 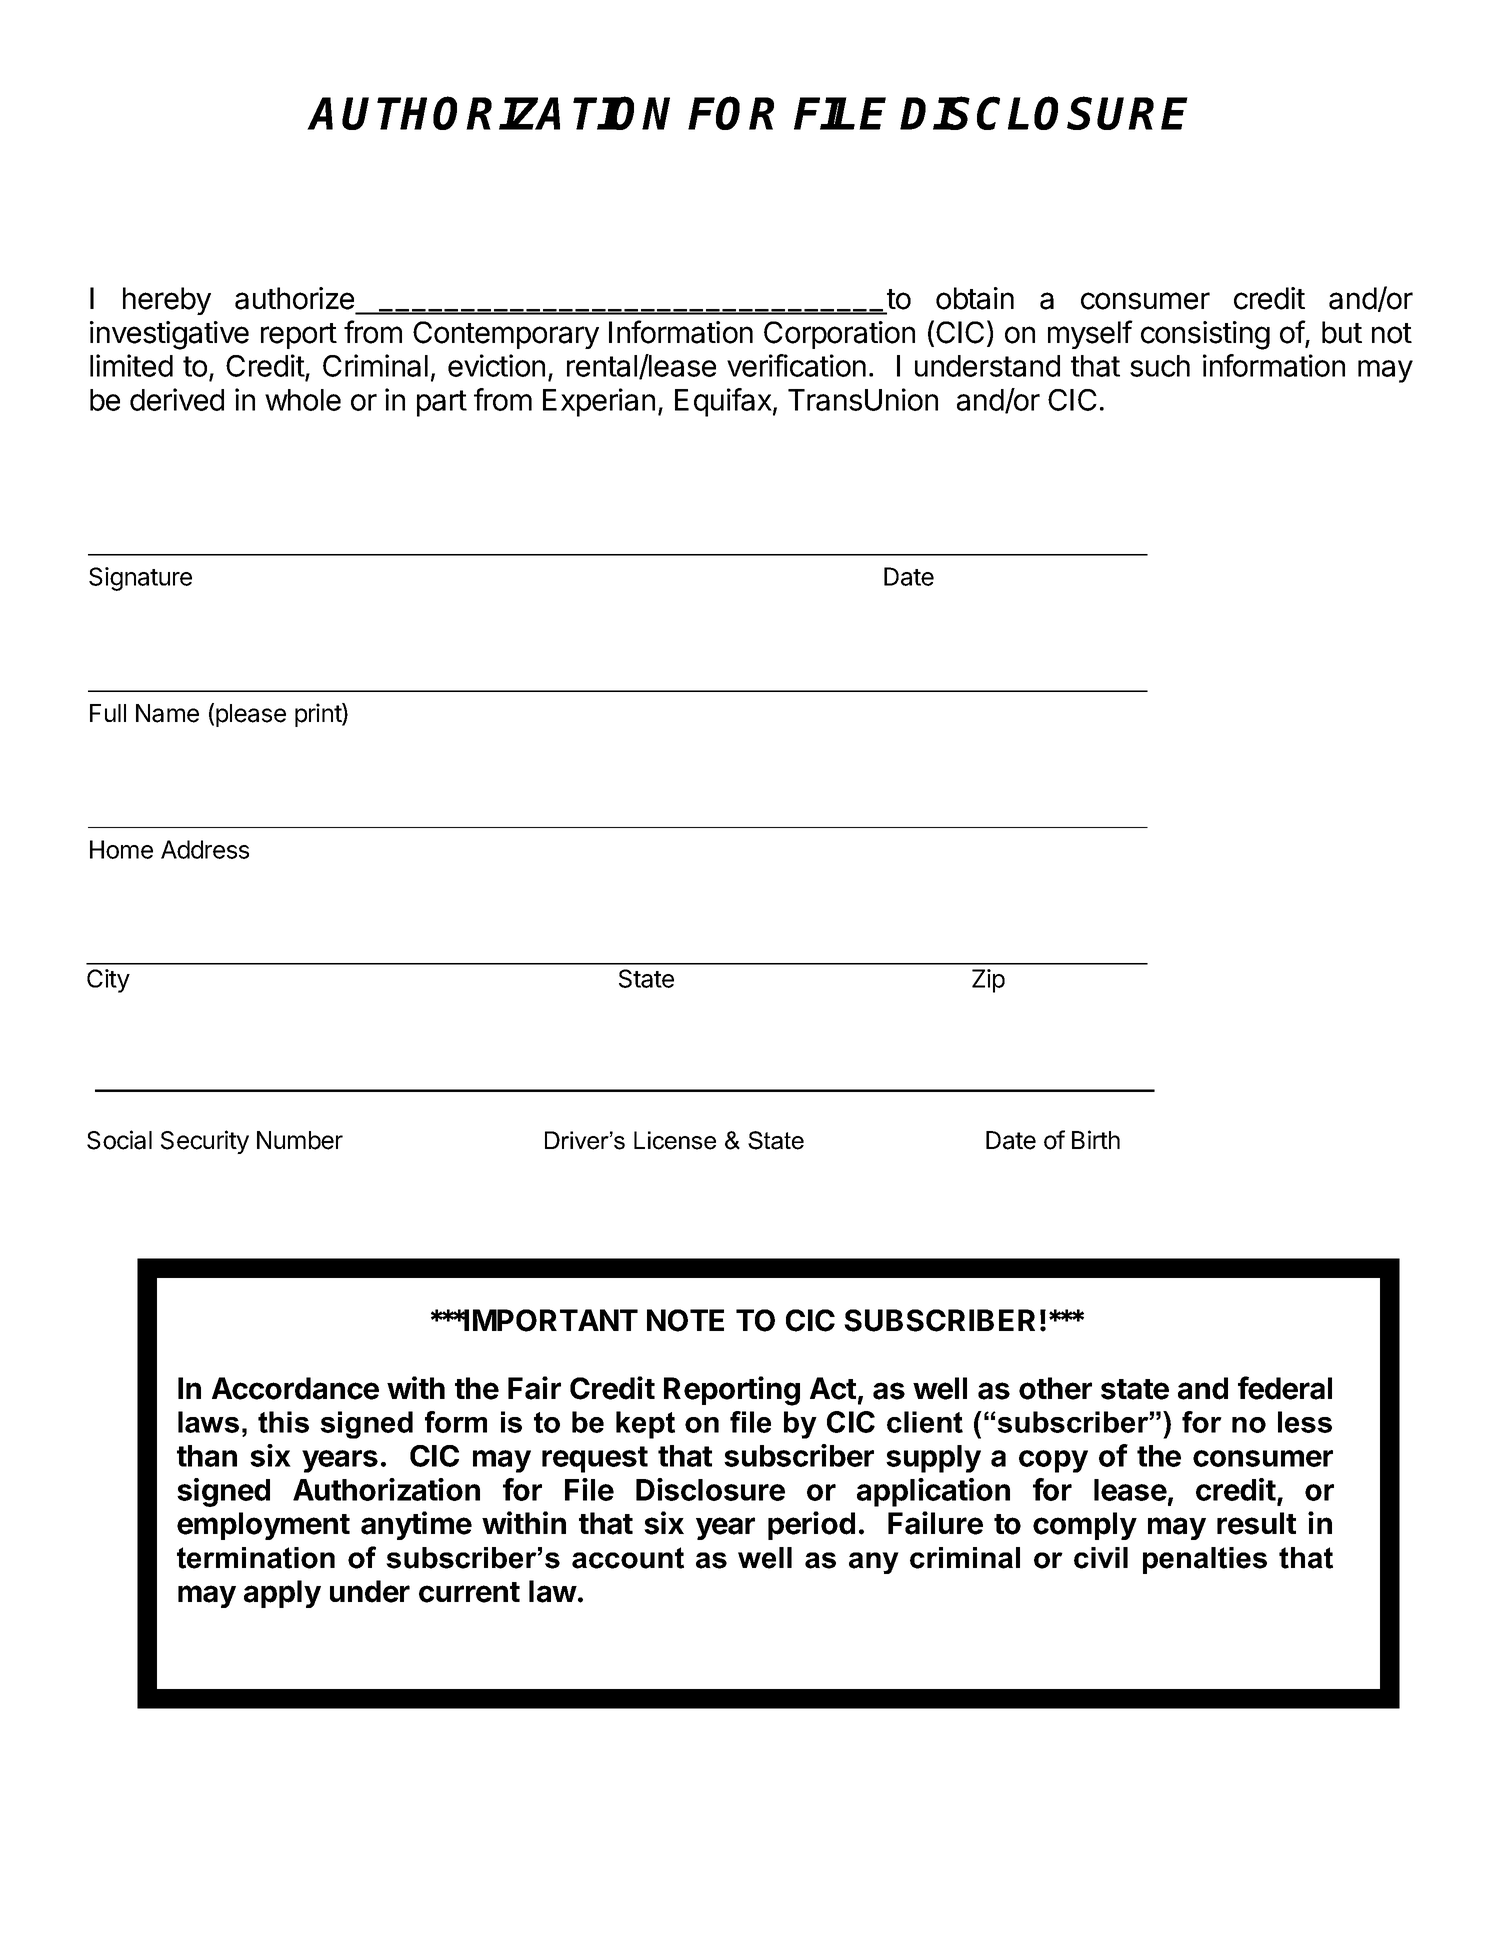 I want to click on City, so click(x=108, y=981).
